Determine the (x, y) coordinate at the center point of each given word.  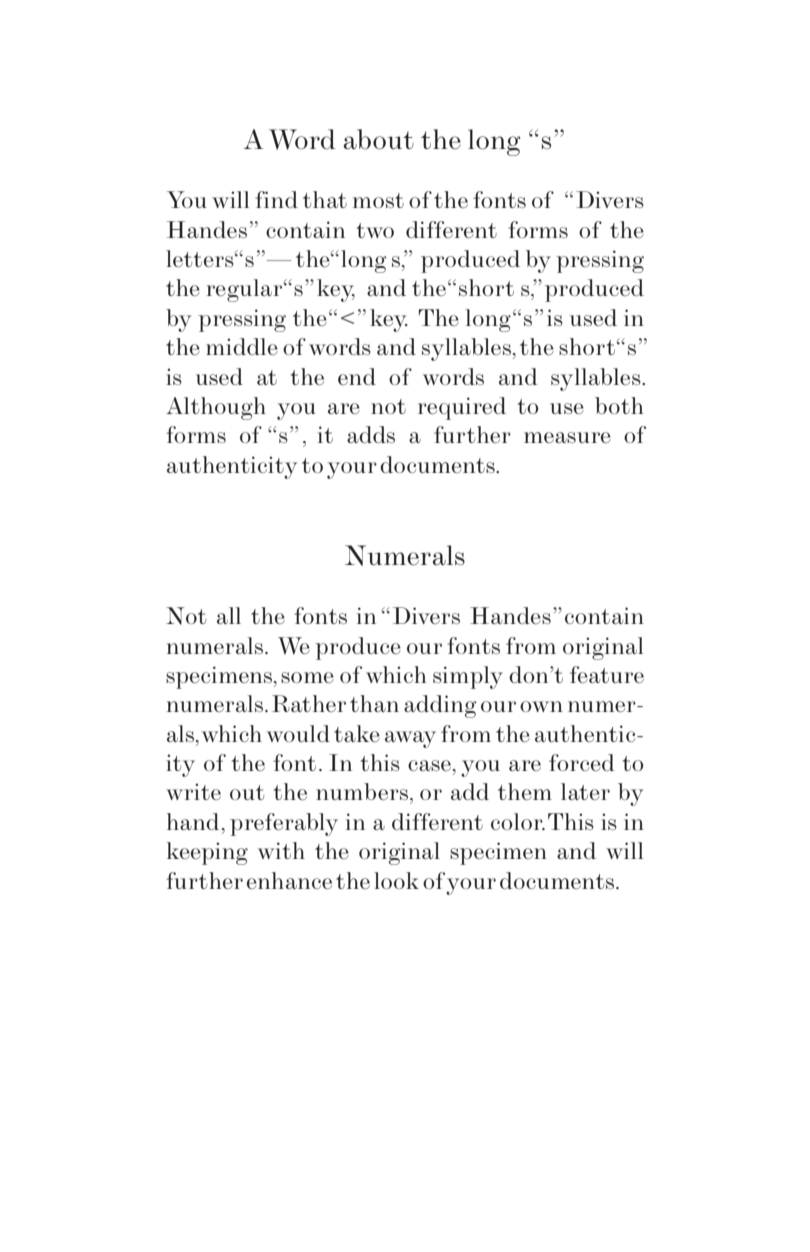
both (619, 405)
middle (242, 346)
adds (371, 434)
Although (216, 408)
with (281, 850)
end (357, 376)
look (396, 880)
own (541, 706)
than (374, 703)
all (229, 615)
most (378, 200)
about (378, 139)
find (276, 199)
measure (567, 437)
